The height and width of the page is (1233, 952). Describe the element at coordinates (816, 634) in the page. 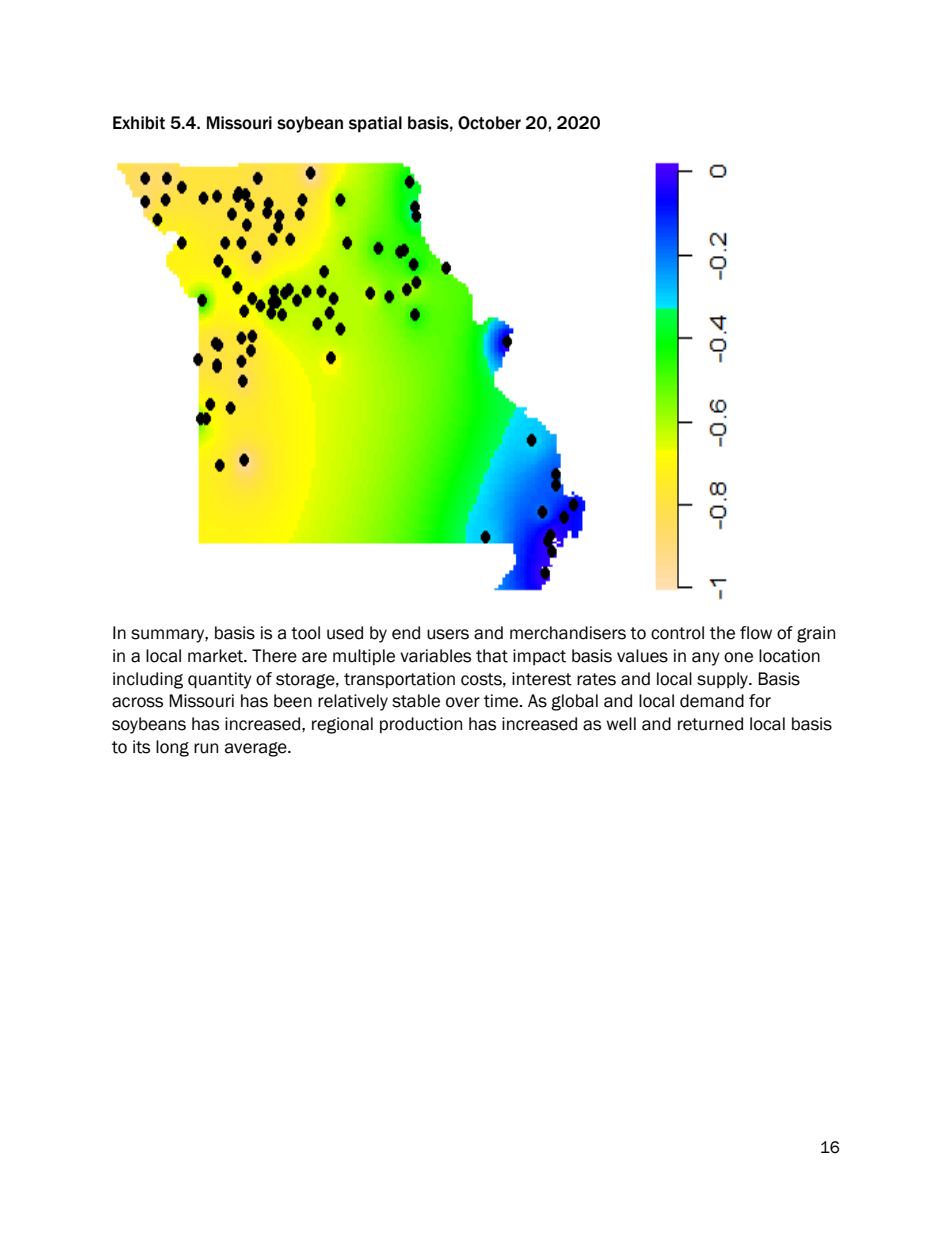

I see `grain` at that location.
